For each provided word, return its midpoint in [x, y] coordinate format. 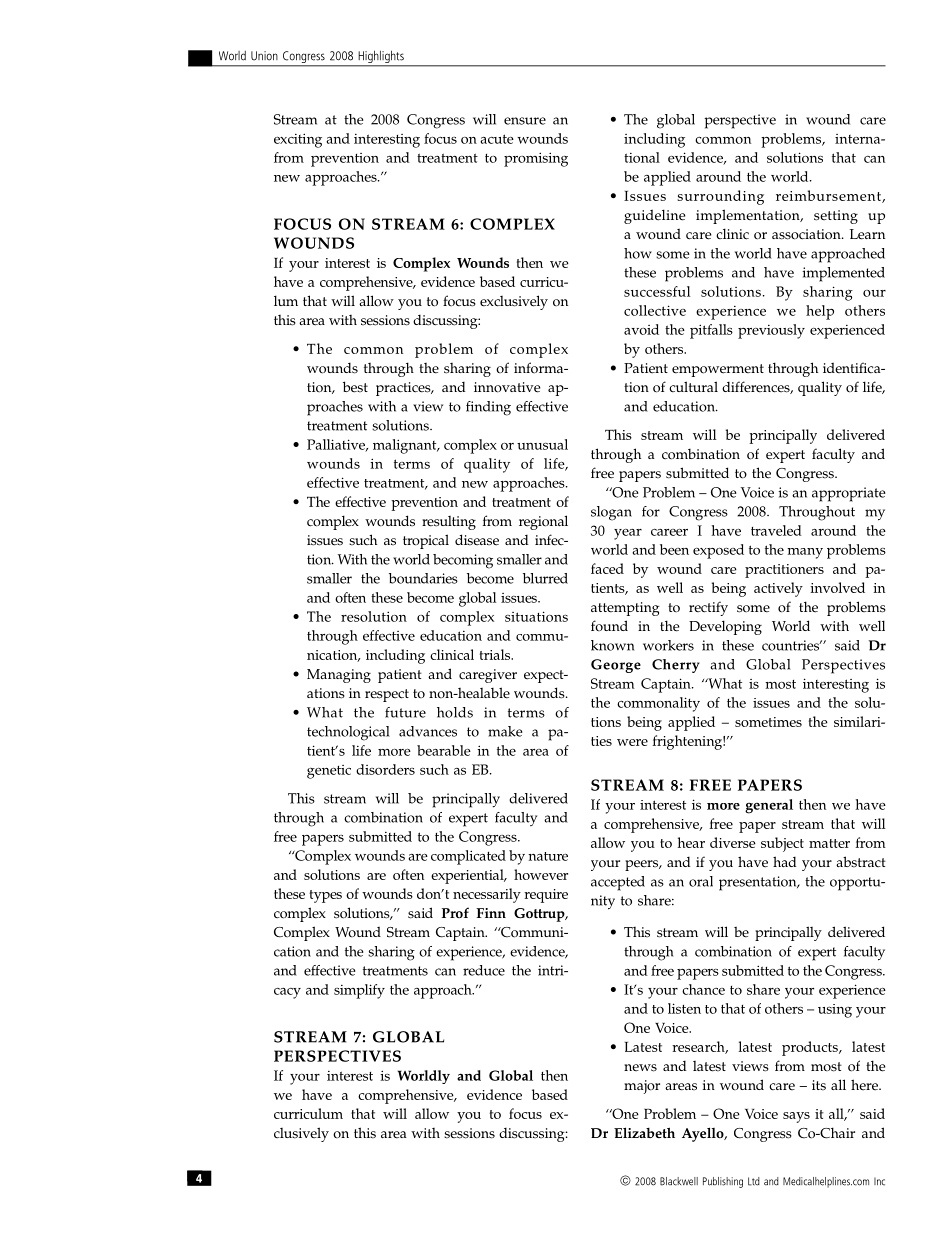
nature [548, 856]
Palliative [337, 445]
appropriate [848, 494]
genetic [329, 772]
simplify [359, 991]
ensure [525, 121]
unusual [542, 444]
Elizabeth [644, 1132]
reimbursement [829, 196]
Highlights [381, 58]
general [769, 806]
